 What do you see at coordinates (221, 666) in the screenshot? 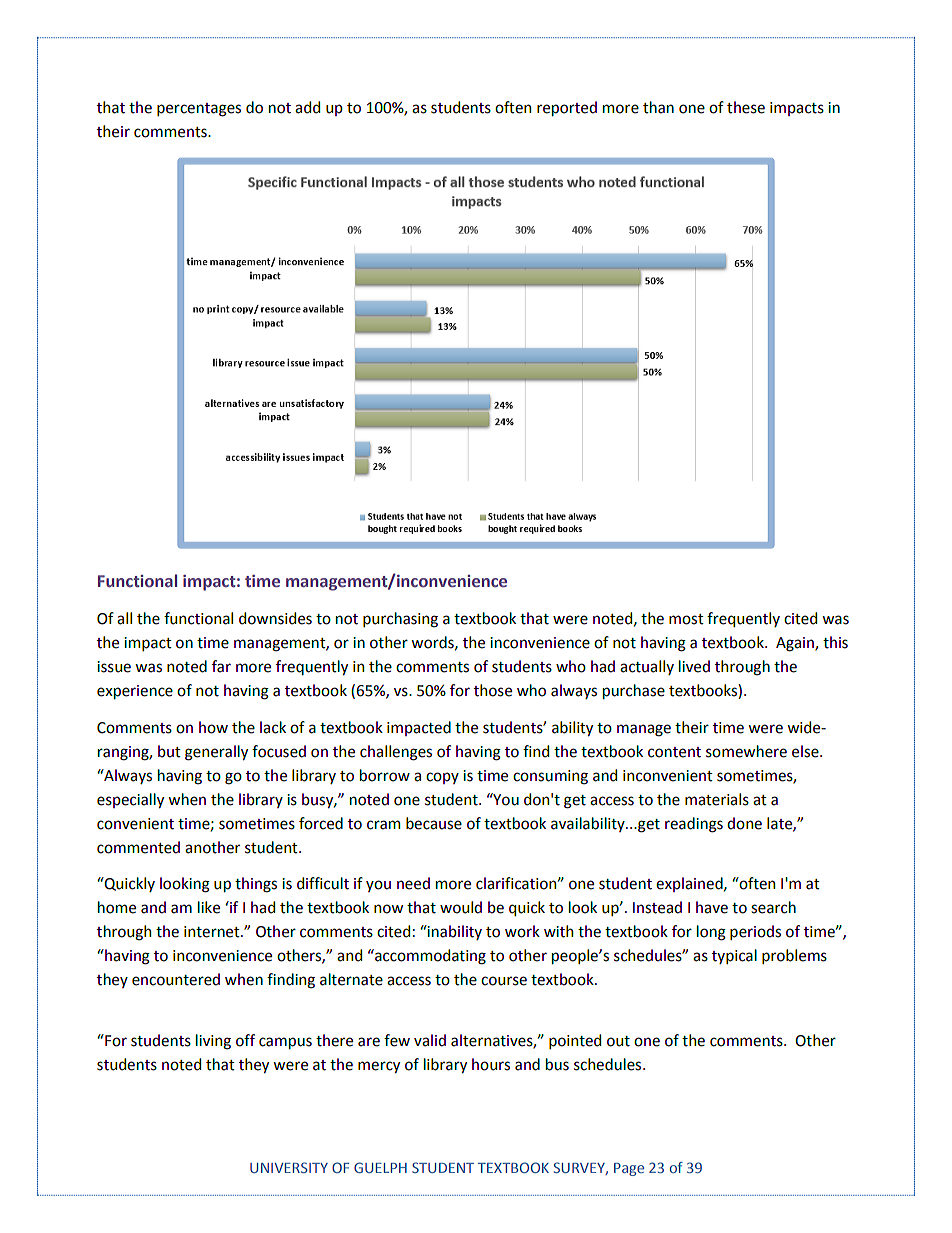
I see `far` at bounding box center [221, 666].
